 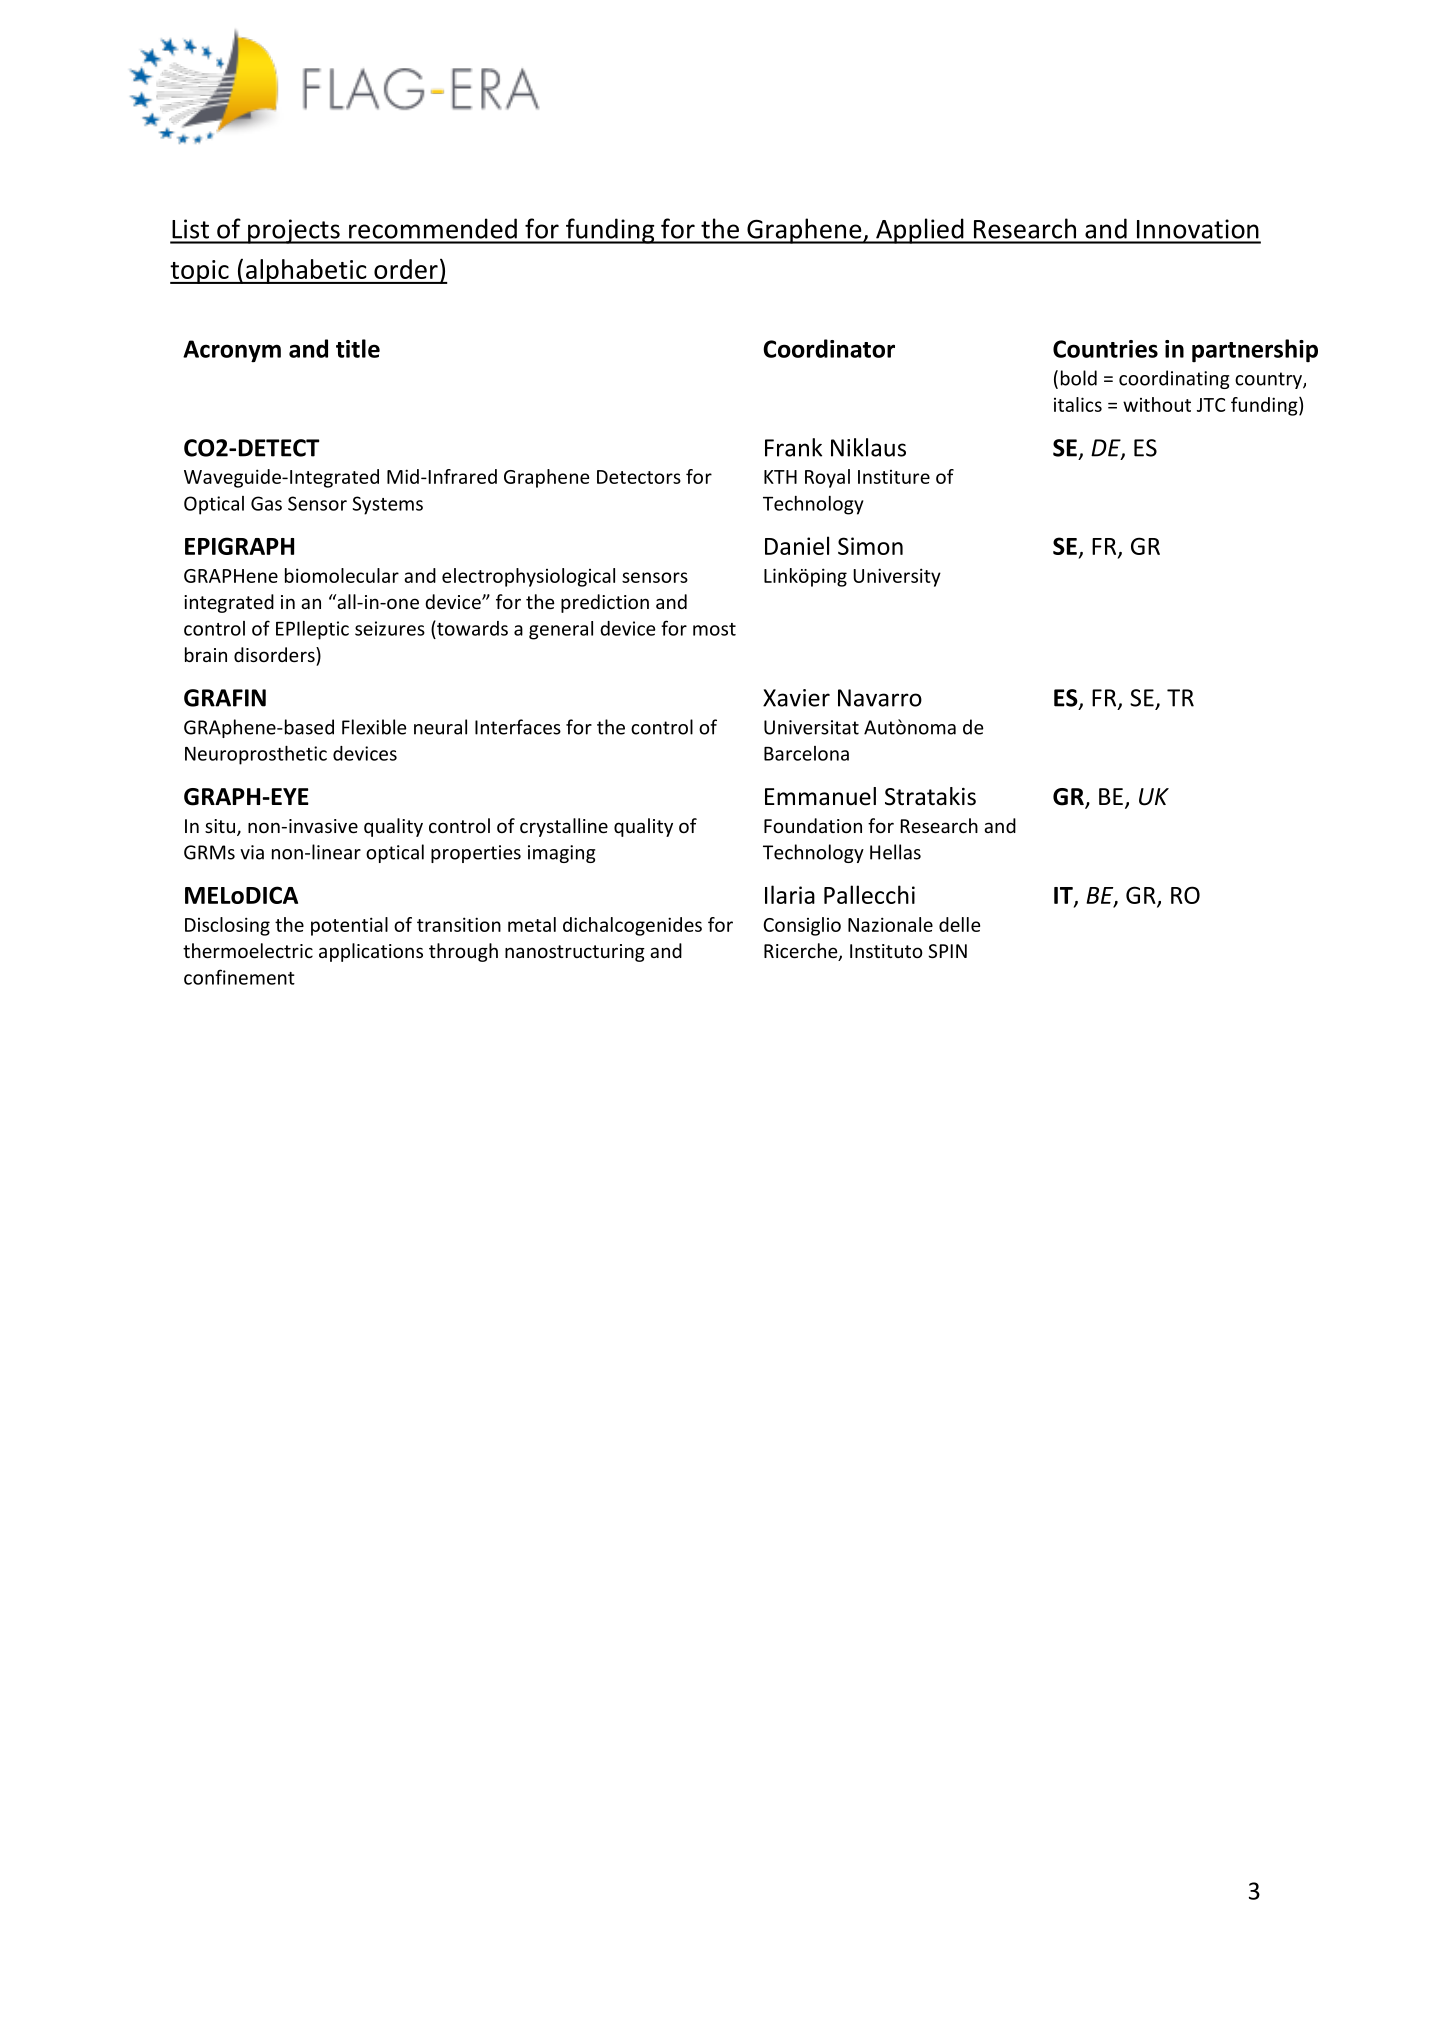 What do you see at coordinates (947, 951) in the screenshot?
I see `SPIN` at bounding box center [947, 951].
